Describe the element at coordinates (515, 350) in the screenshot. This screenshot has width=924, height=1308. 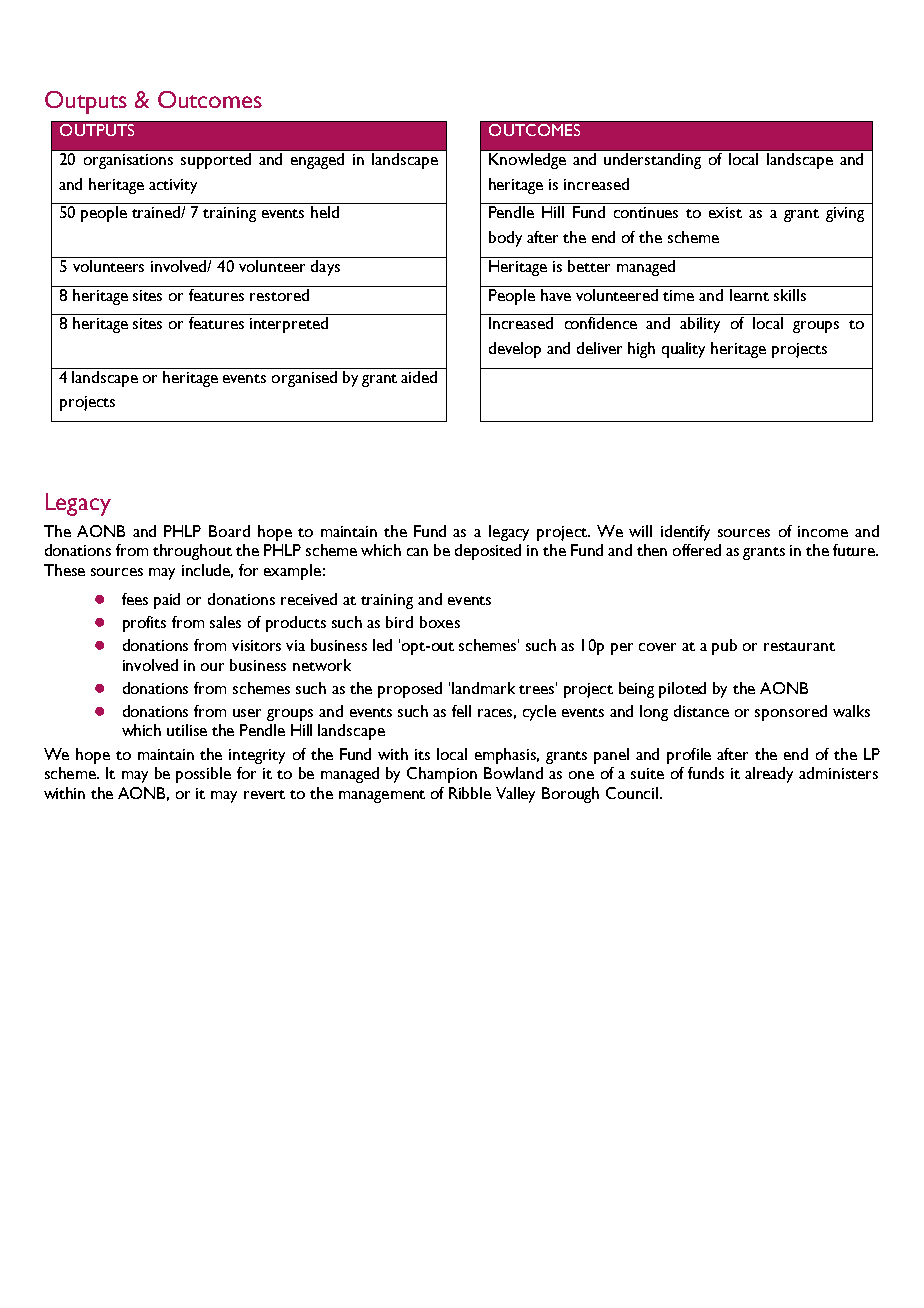
I see `develop` at that location.
